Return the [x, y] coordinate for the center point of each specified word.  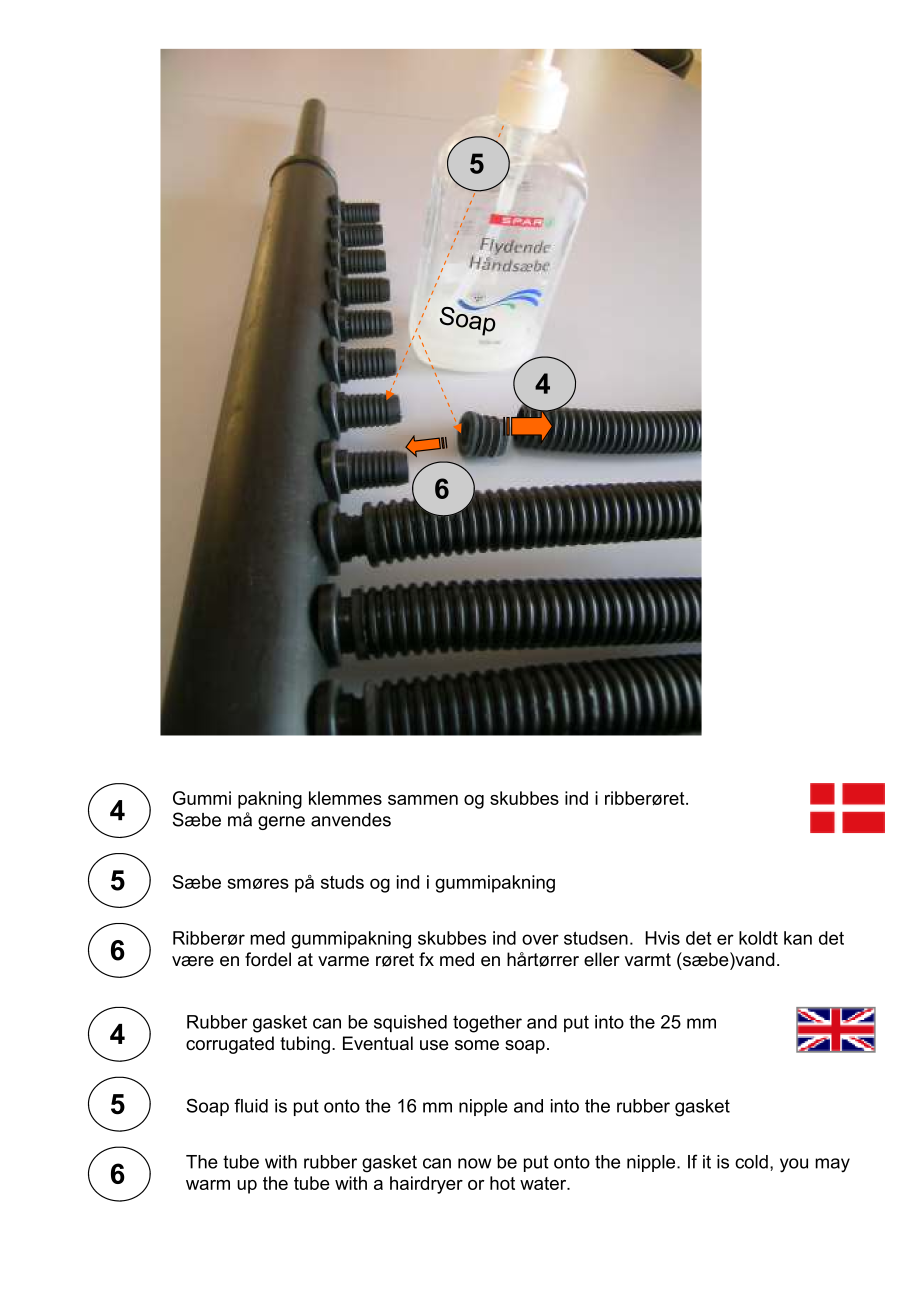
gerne [281, 823]
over [540, 939]
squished [410, 1023]
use [434, 1045]
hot [502, 1183]
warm [208, 1185]
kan [798, 938]
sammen [423, 800]
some [477, 1045]
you [794, 1165]
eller [602, 959]
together [487, 1024]
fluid [251, 1106]
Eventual [378, 1043]
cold [751, 1162]
